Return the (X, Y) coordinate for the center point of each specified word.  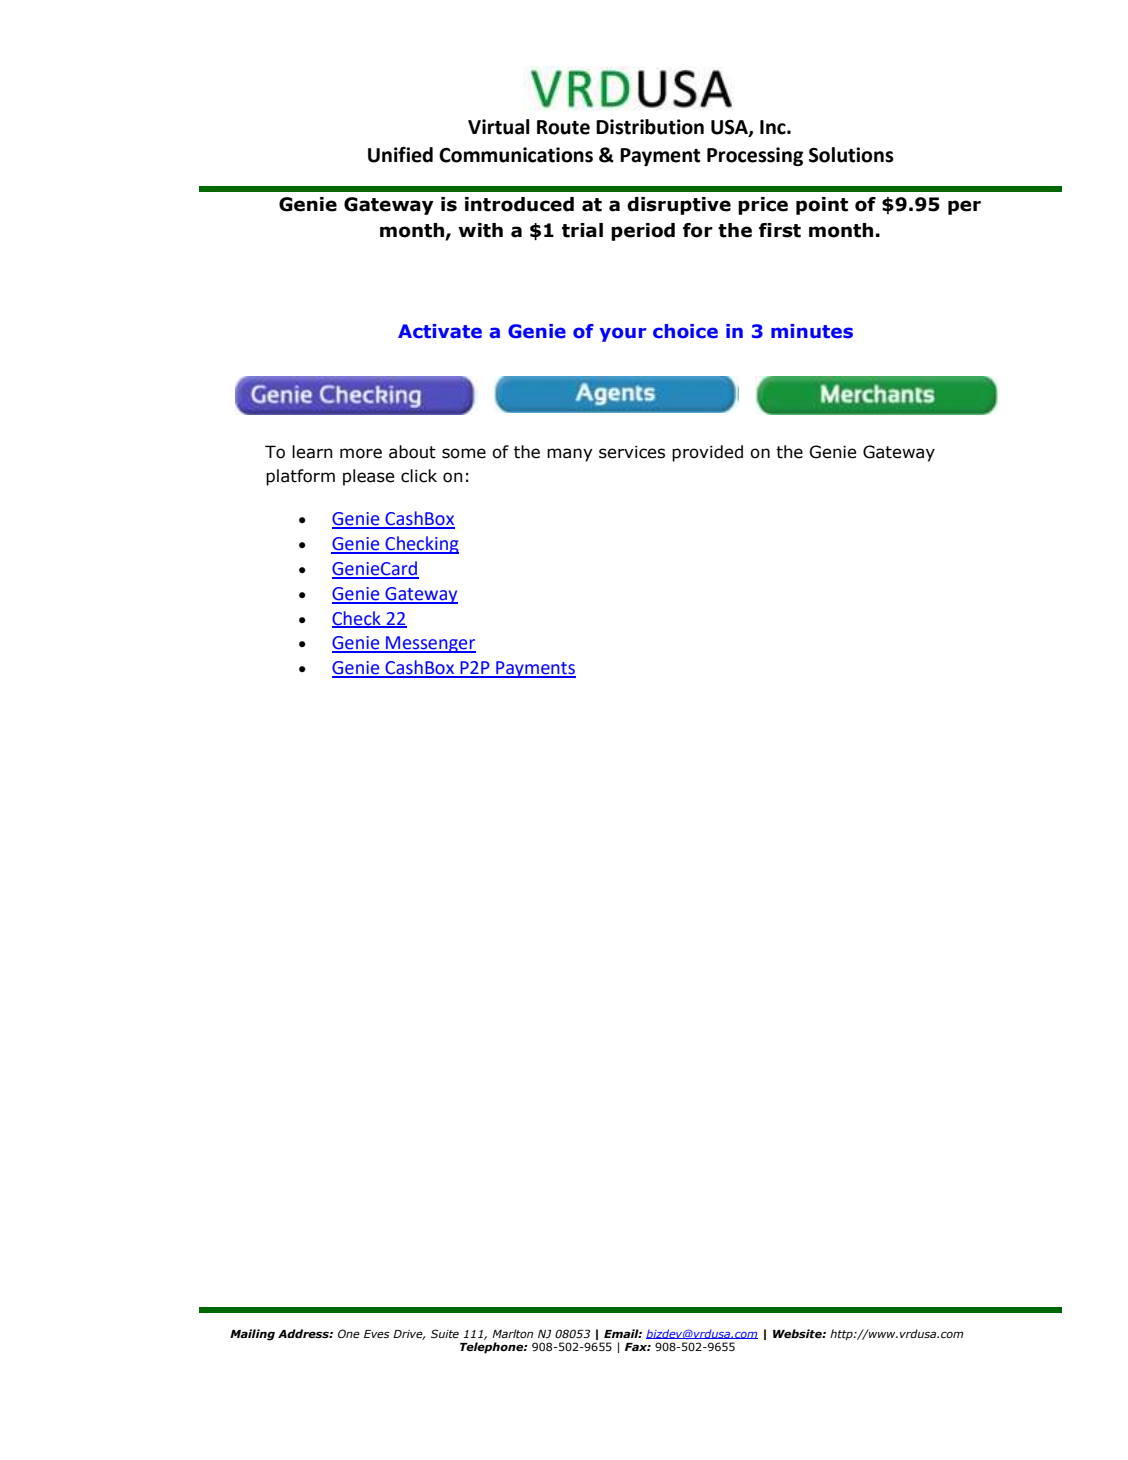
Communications (516, 155)
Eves (377, 1334)
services (632, 452)
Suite (445, 1333)
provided (707, 453)
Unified (400, 154)
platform (300, 477)
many (570, 455)
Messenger (430, 644)
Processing (755, 156)
